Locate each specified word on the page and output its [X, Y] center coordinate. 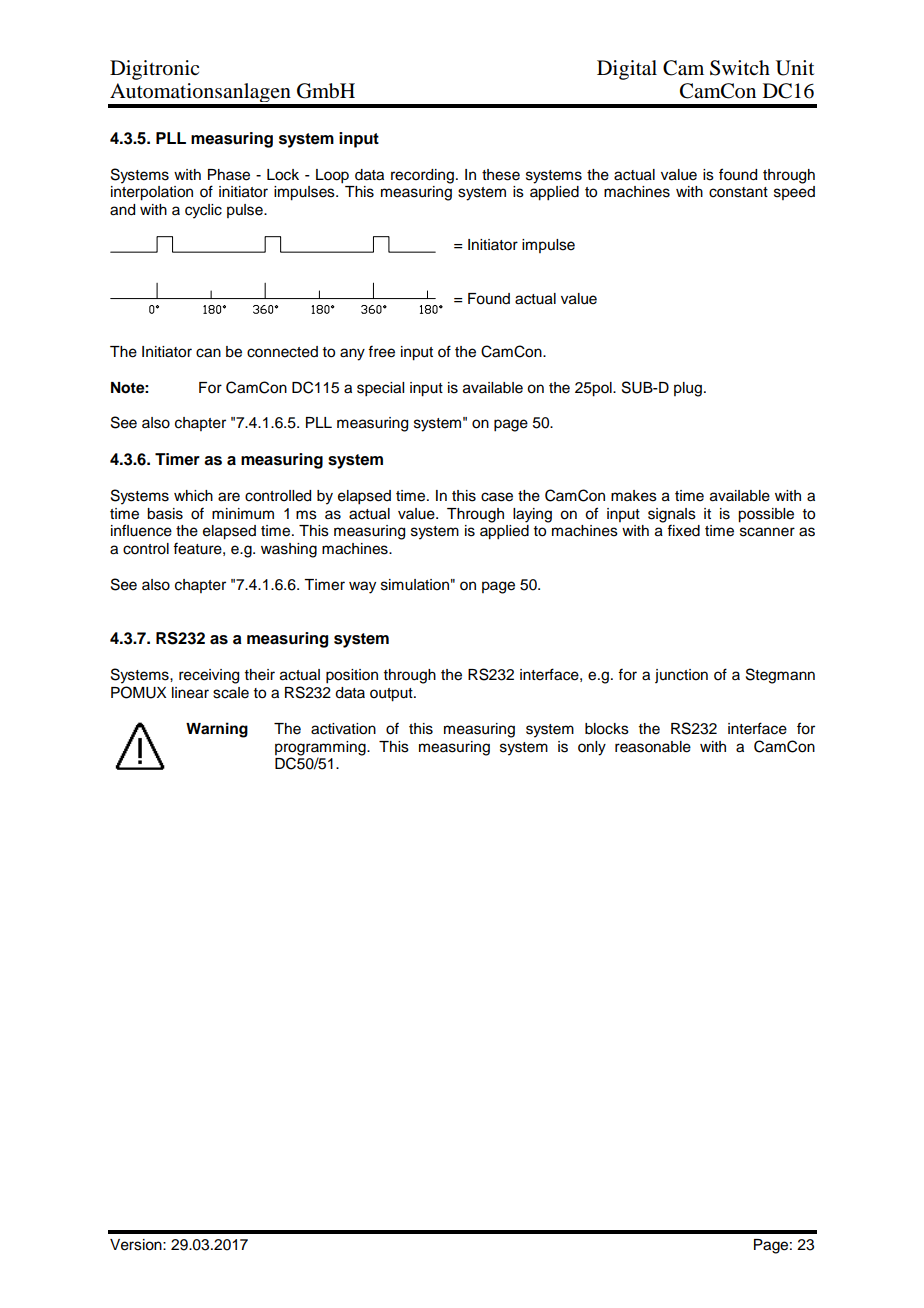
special [380, 389]
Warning [217, 730]
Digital [627, 70]
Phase [229, 175]
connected [282, 352]
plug [688, 389]
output [392, 695]
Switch [740, 68]
